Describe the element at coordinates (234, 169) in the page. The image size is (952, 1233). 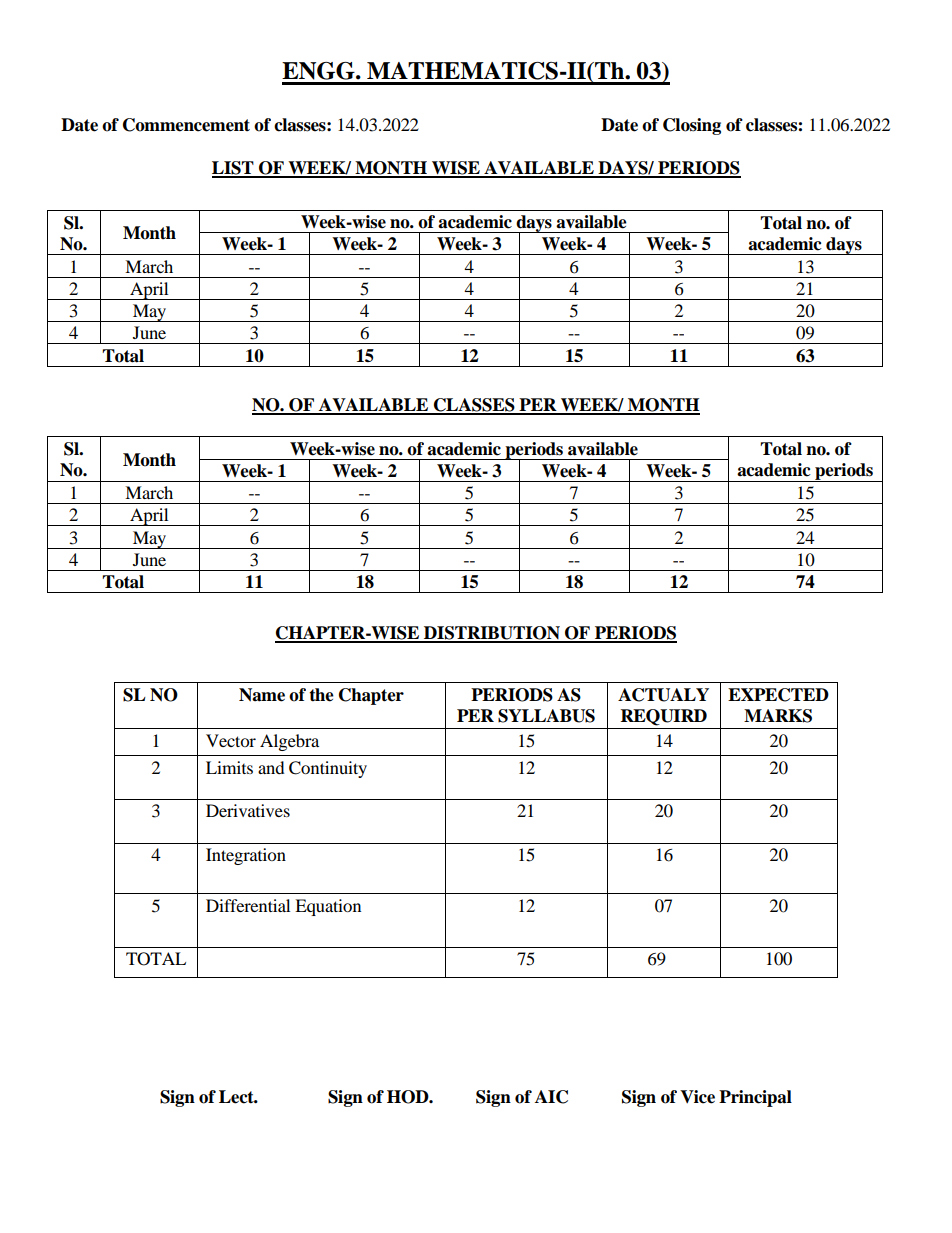
I see `LIST` at that location.
